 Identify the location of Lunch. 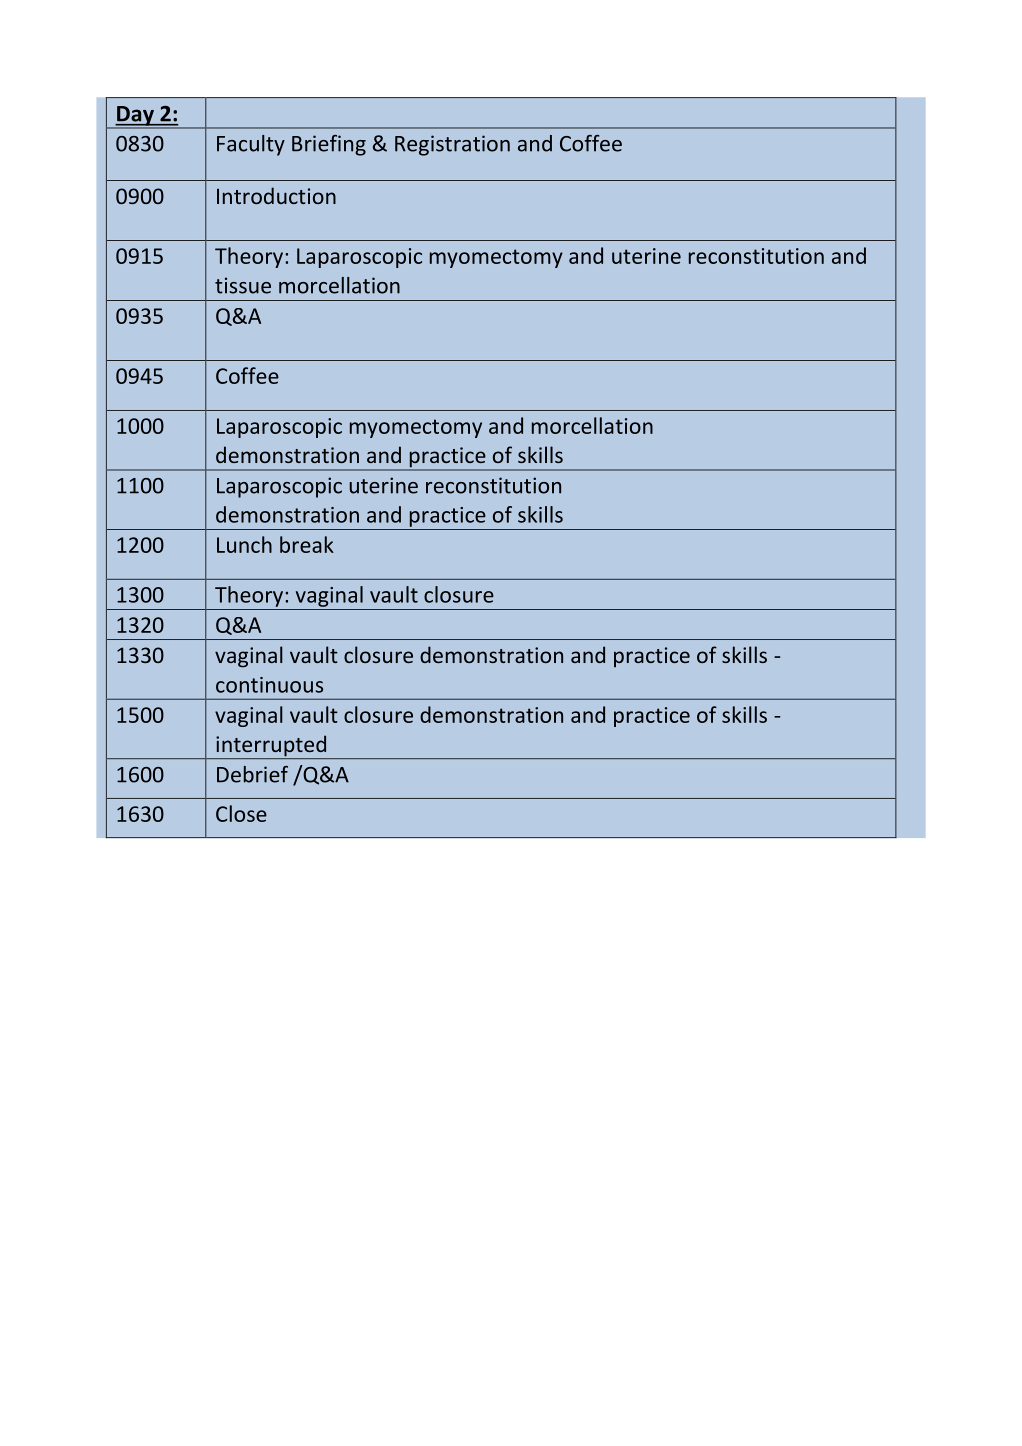
(244, 544).
